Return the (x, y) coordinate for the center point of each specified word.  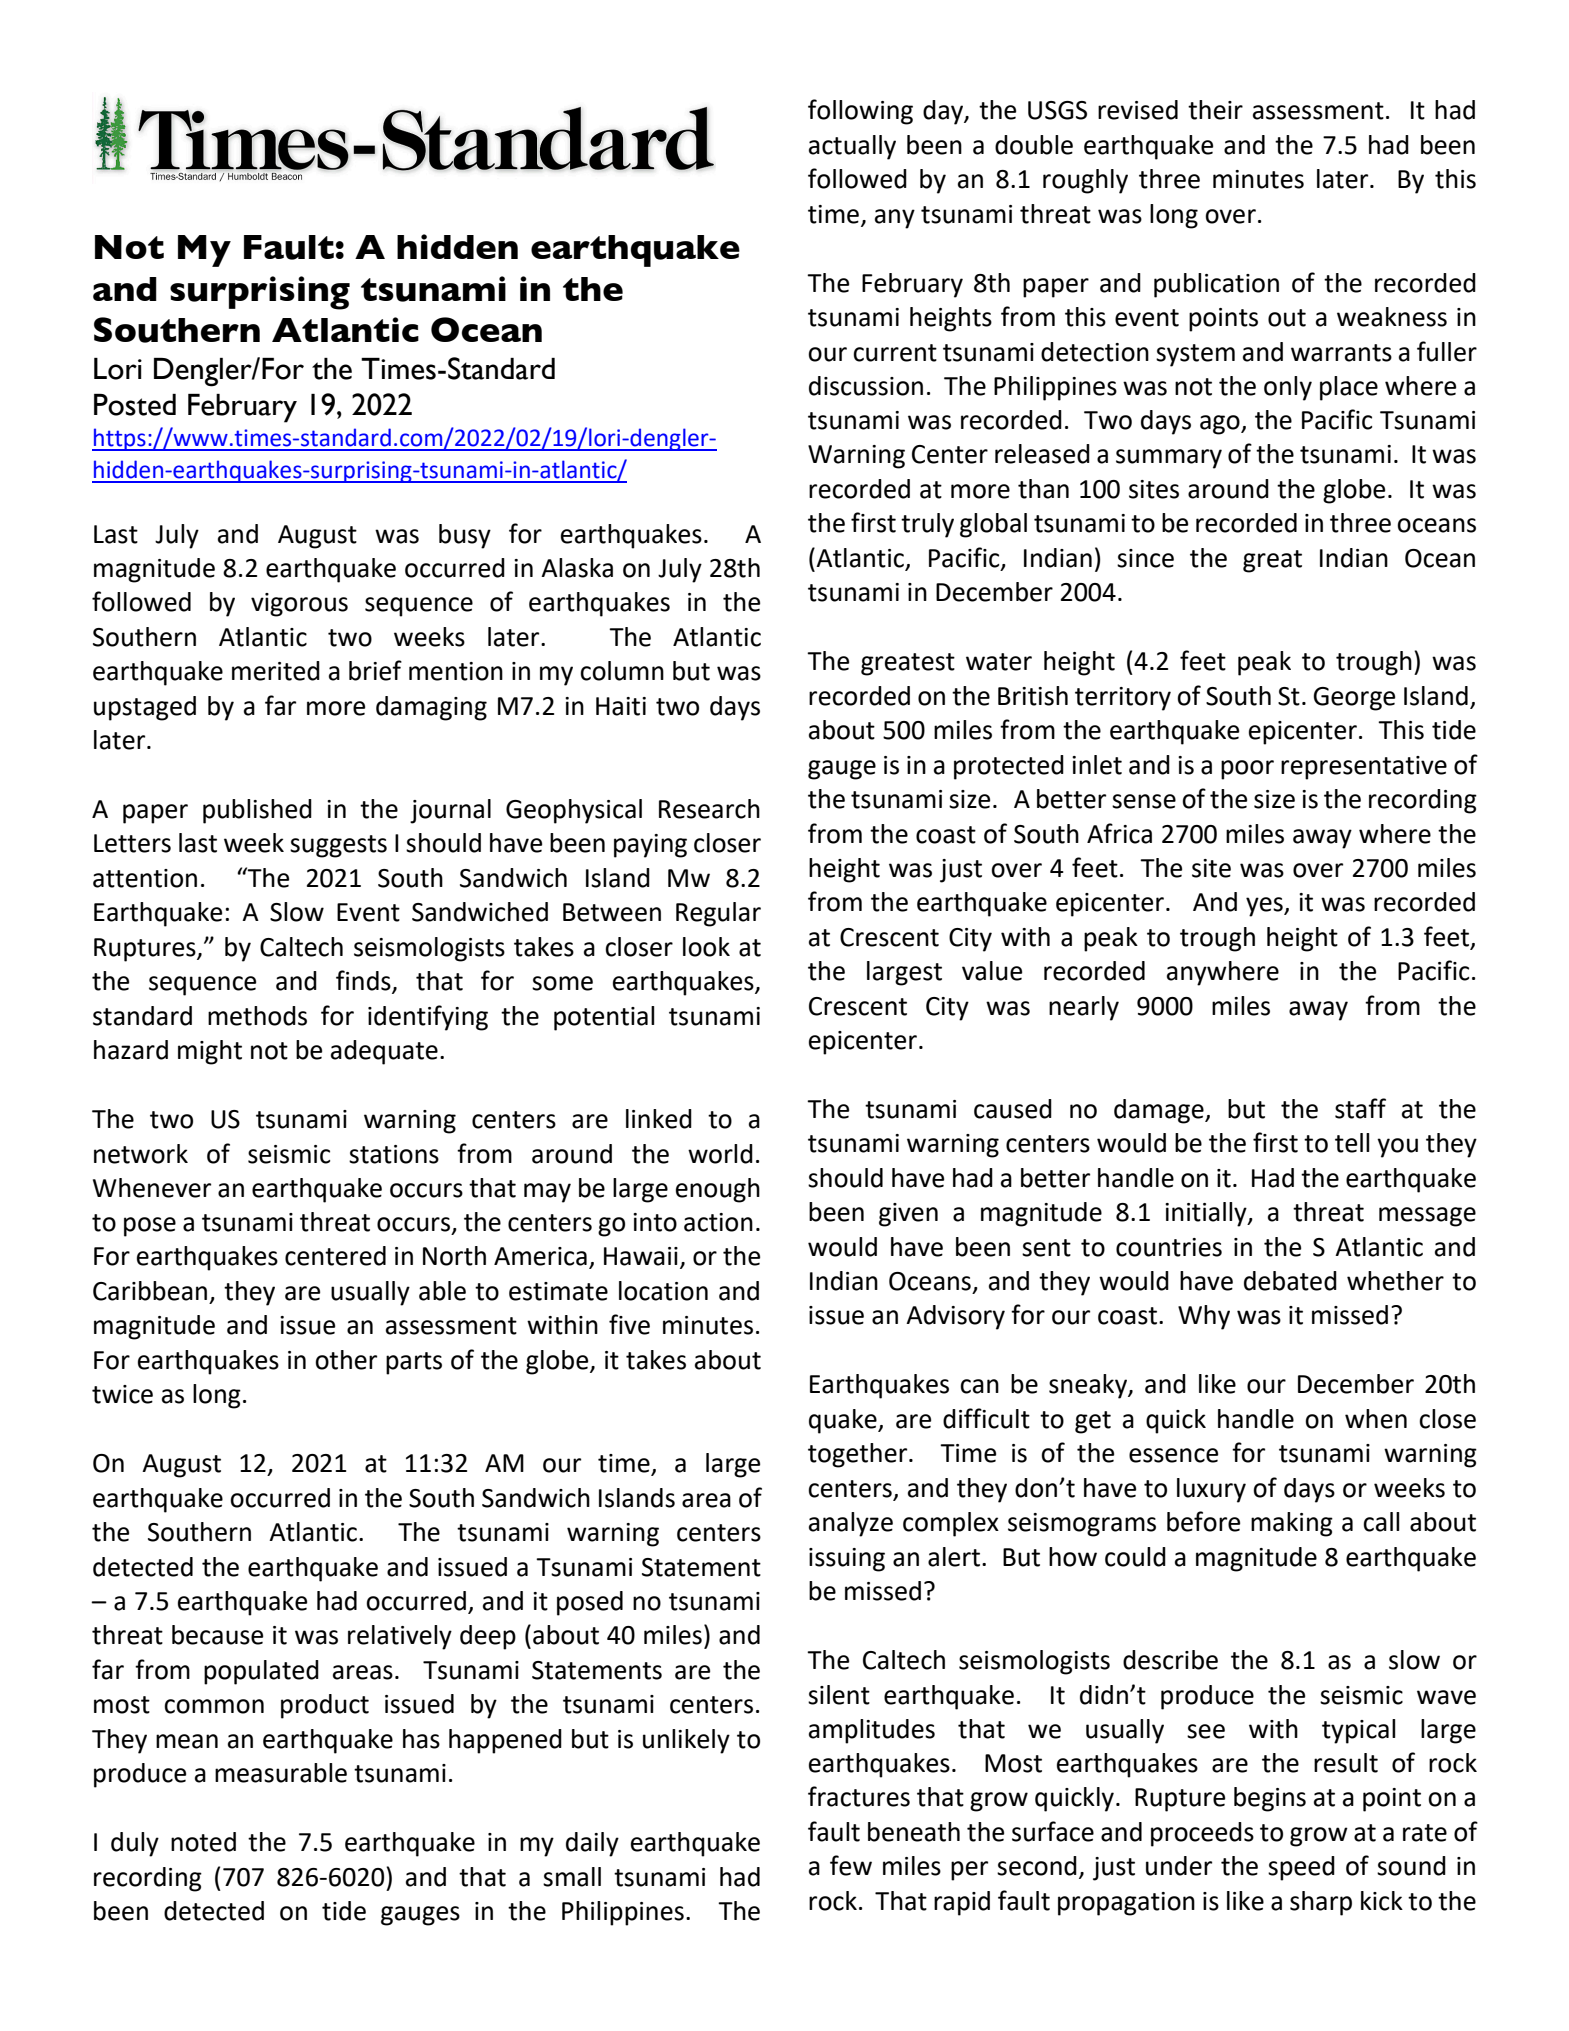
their (1215, 110)
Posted (135, 405)
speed (1301, 1868)
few (851, 1865)
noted (203, 1842)
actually (852, 147)
